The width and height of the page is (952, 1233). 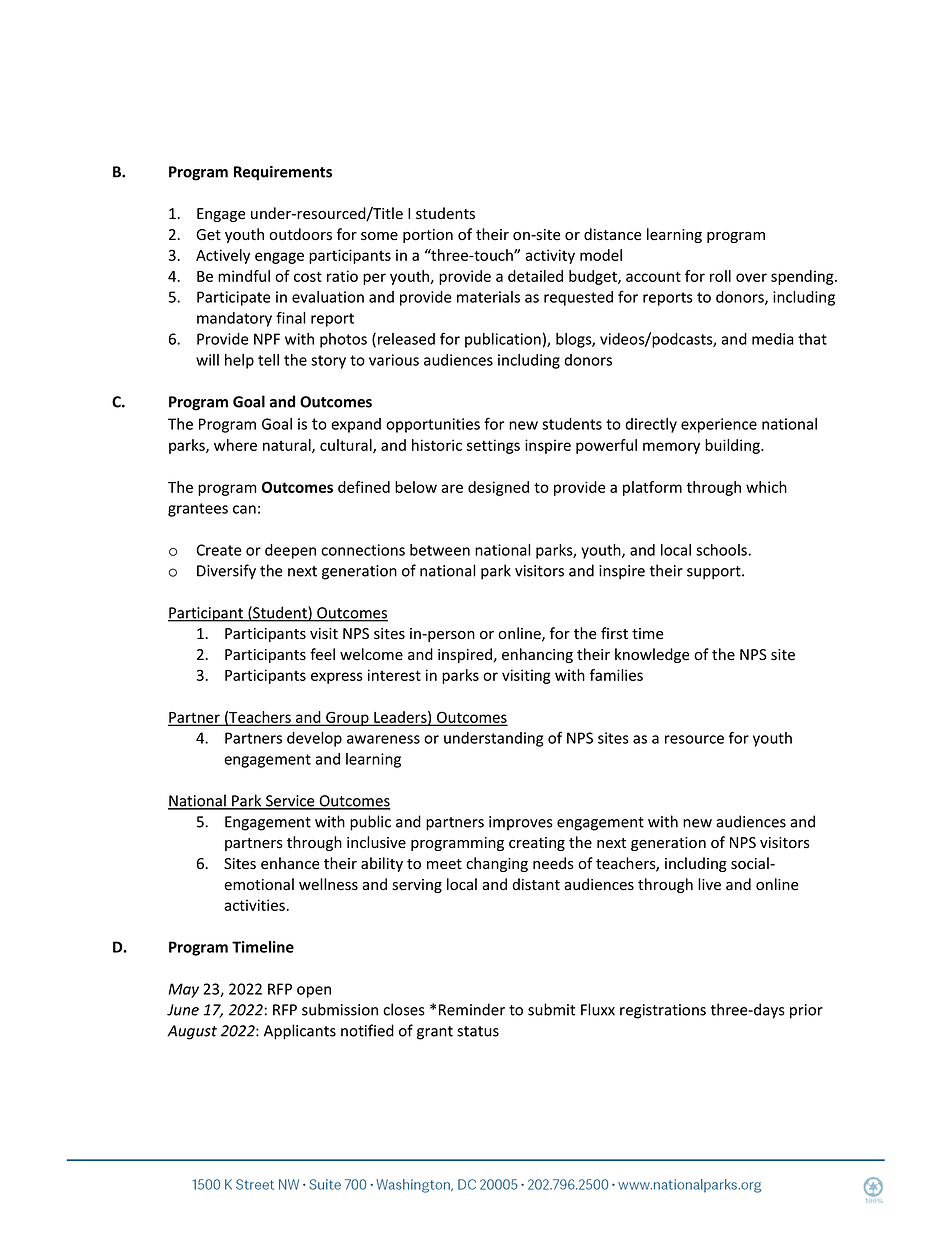 I want to click on settings, so click(x=493, y=446).
